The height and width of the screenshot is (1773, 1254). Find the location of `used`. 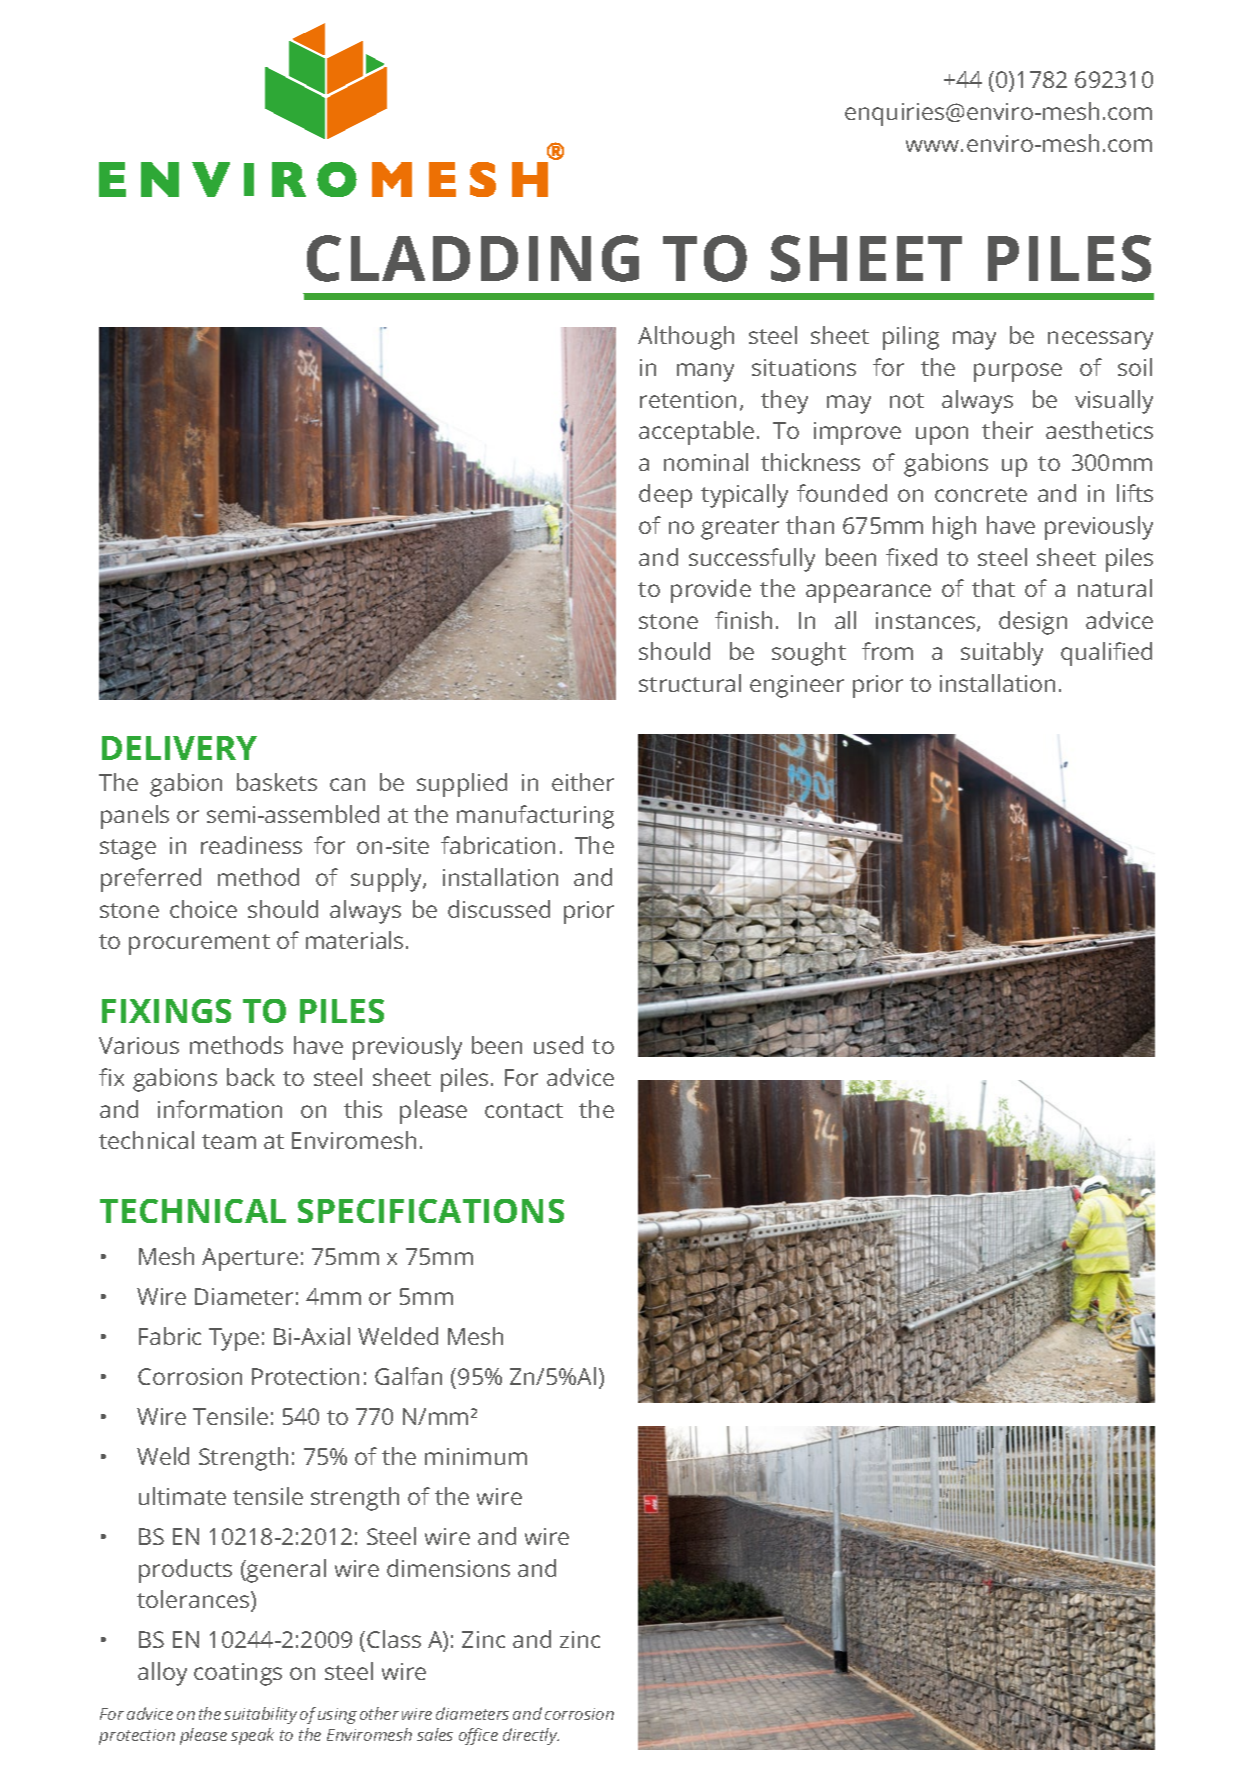

used is located at coordinates (558, 1045).
